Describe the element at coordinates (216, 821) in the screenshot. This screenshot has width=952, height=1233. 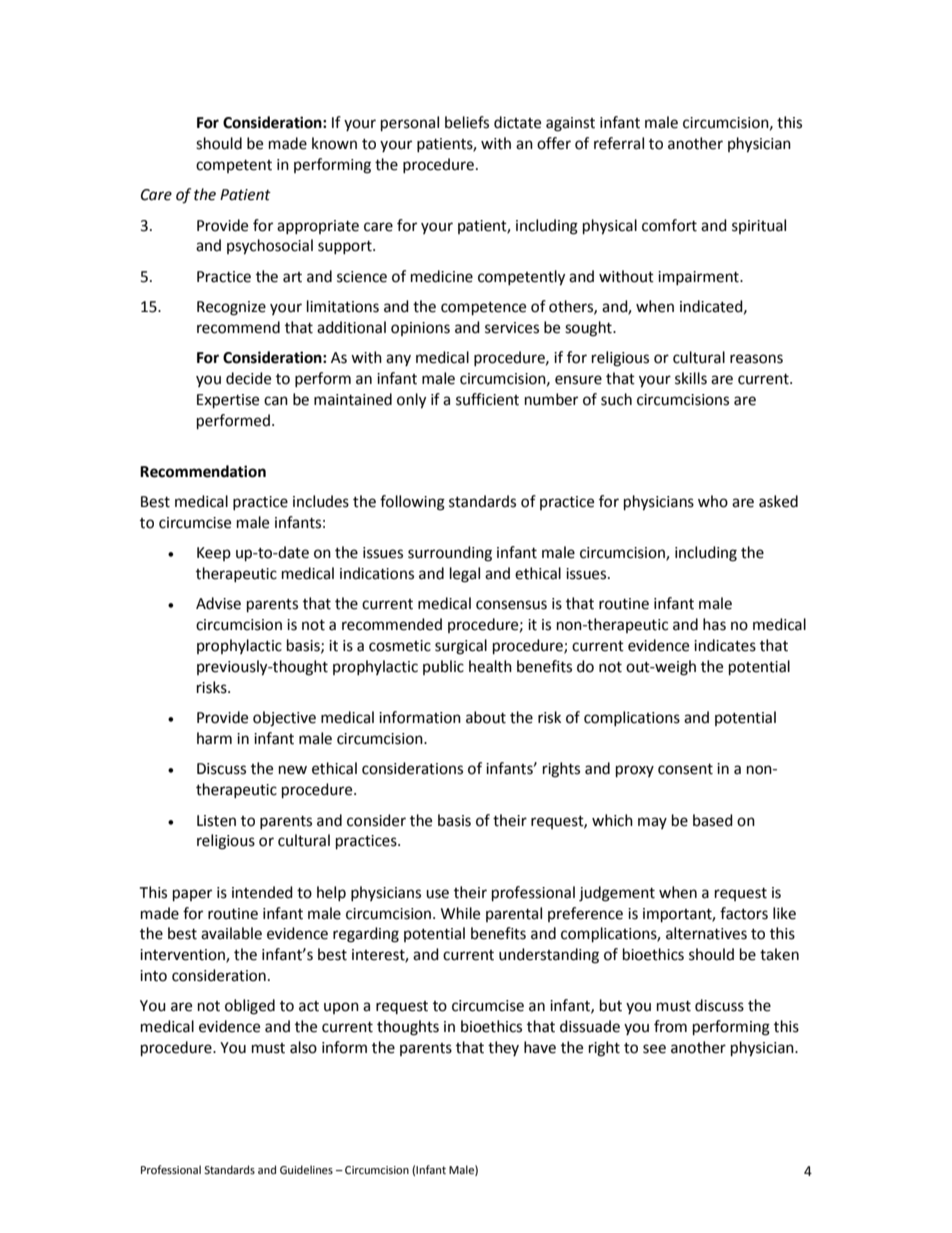
I see `Listen` at that location.
